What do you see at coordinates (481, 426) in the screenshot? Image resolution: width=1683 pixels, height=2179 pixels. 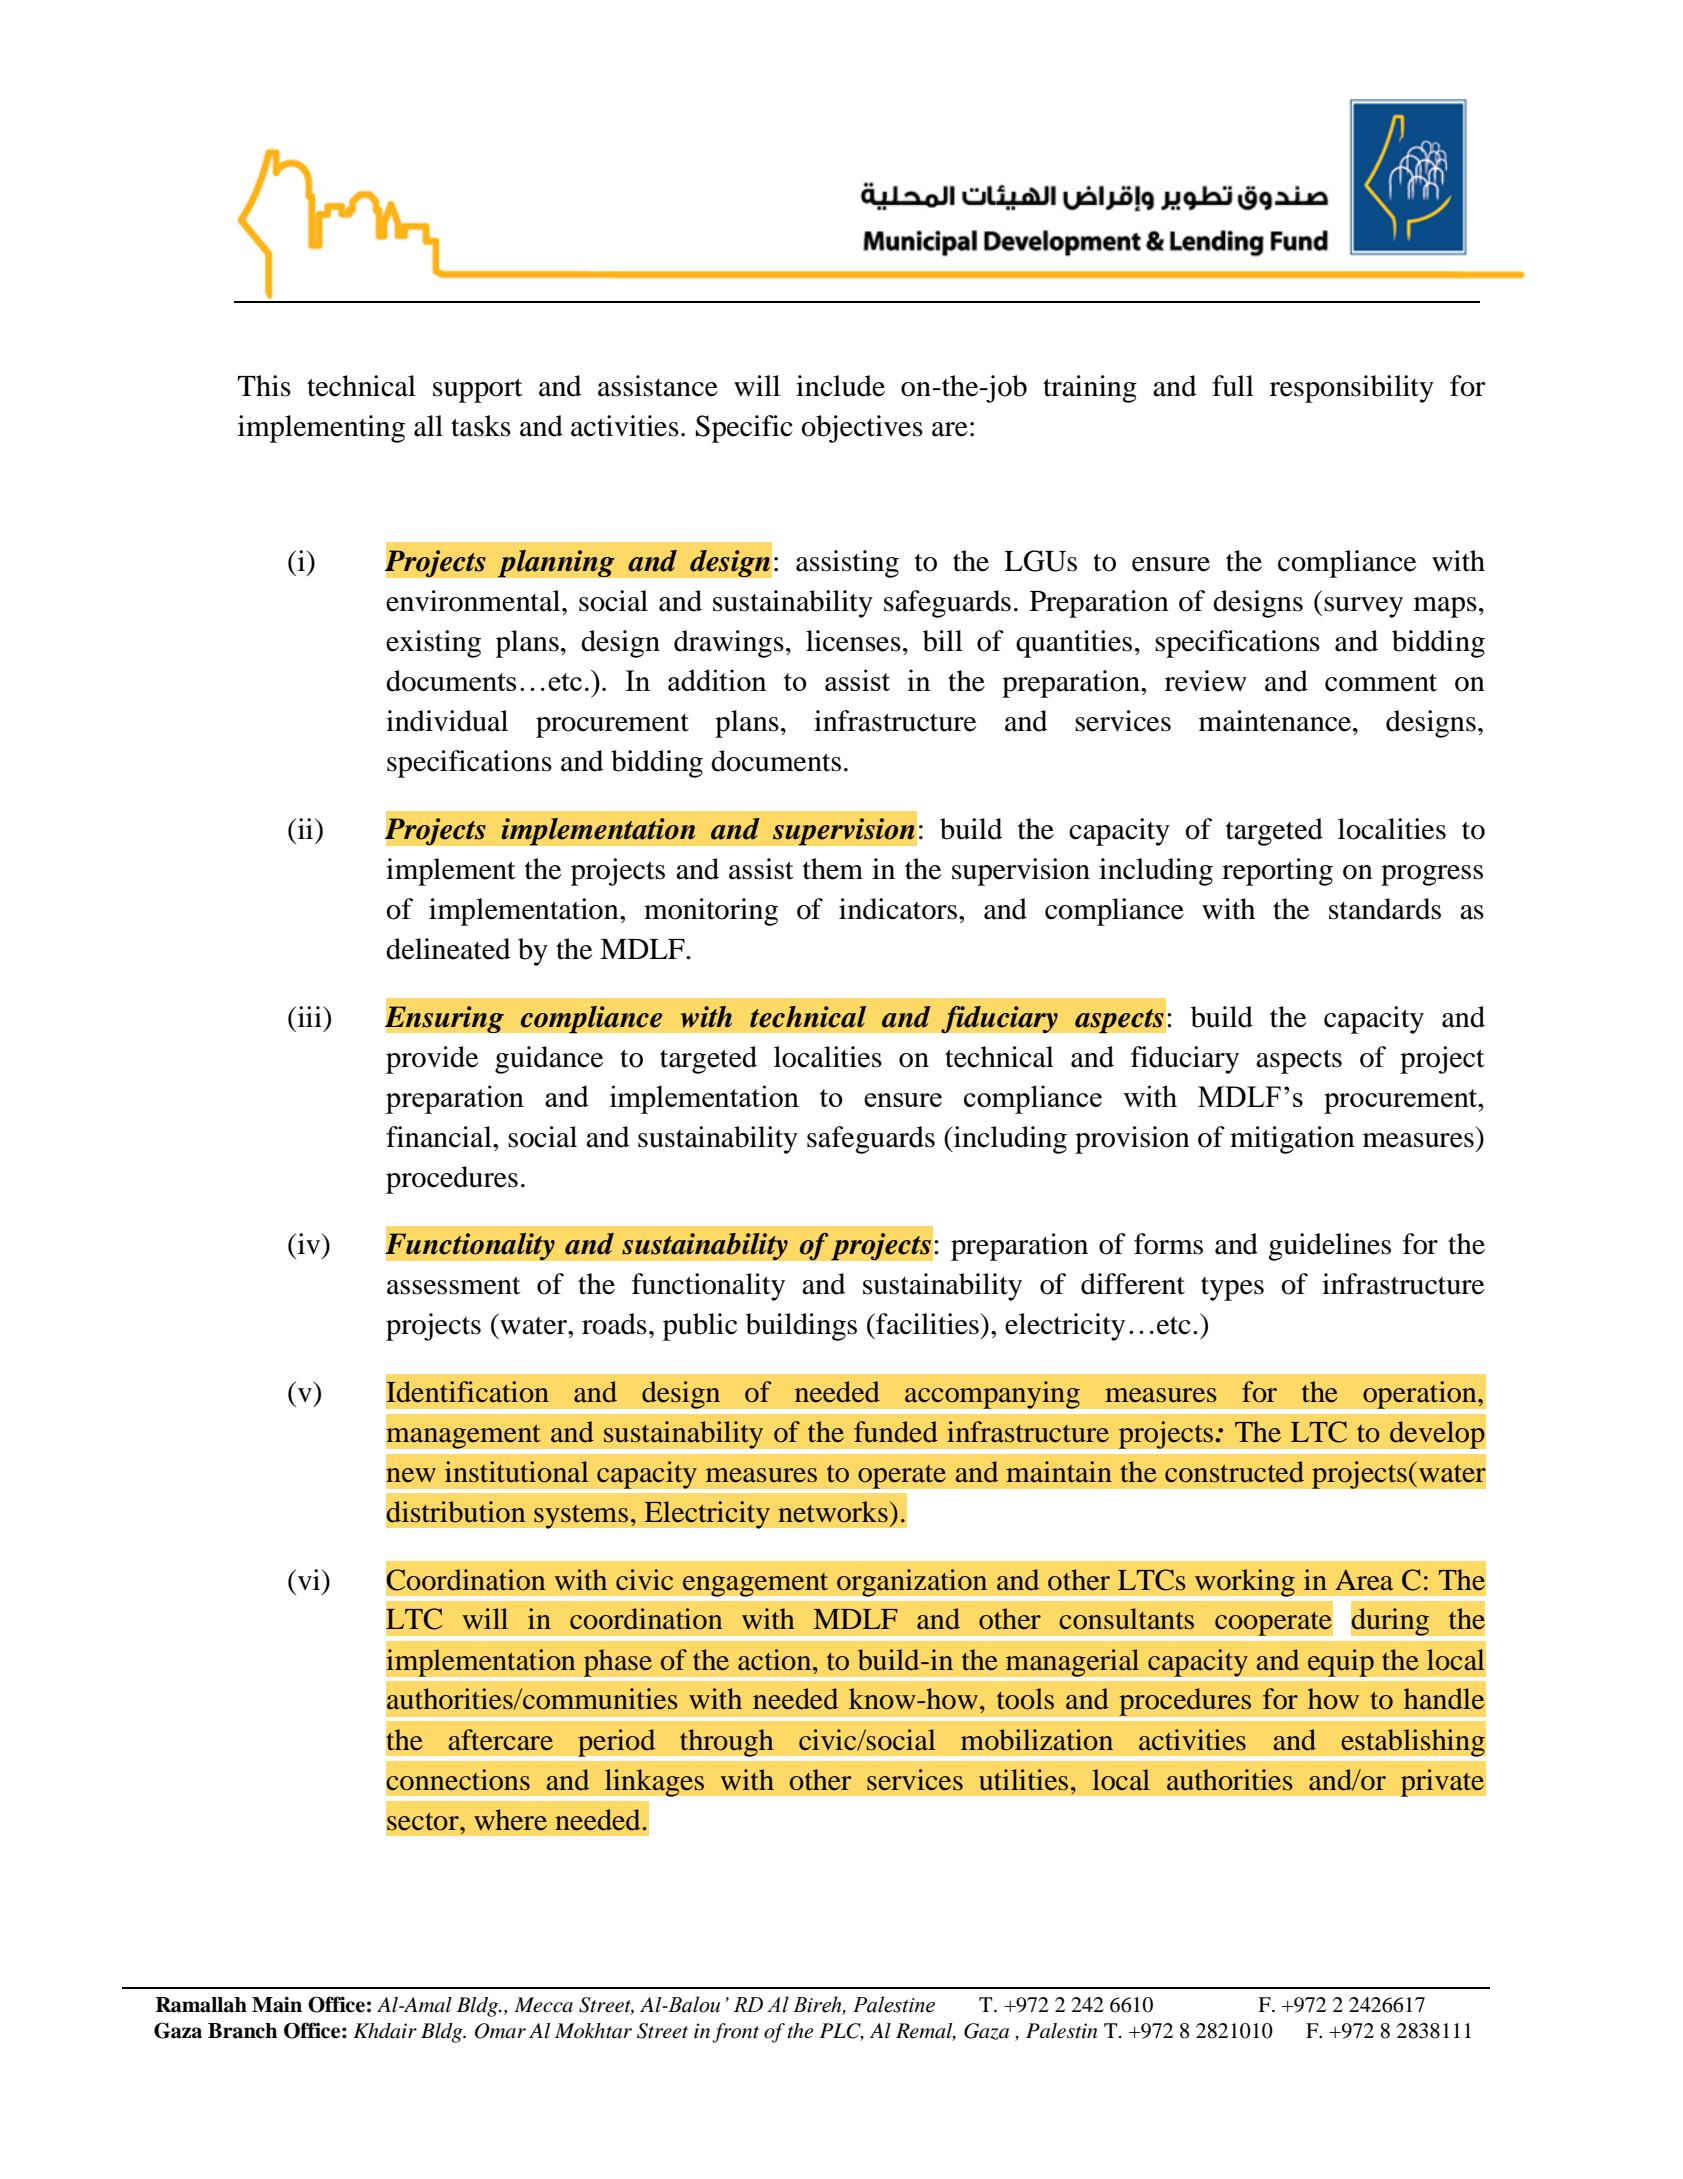 I see `tasks` at bounding box center [481, 426].
